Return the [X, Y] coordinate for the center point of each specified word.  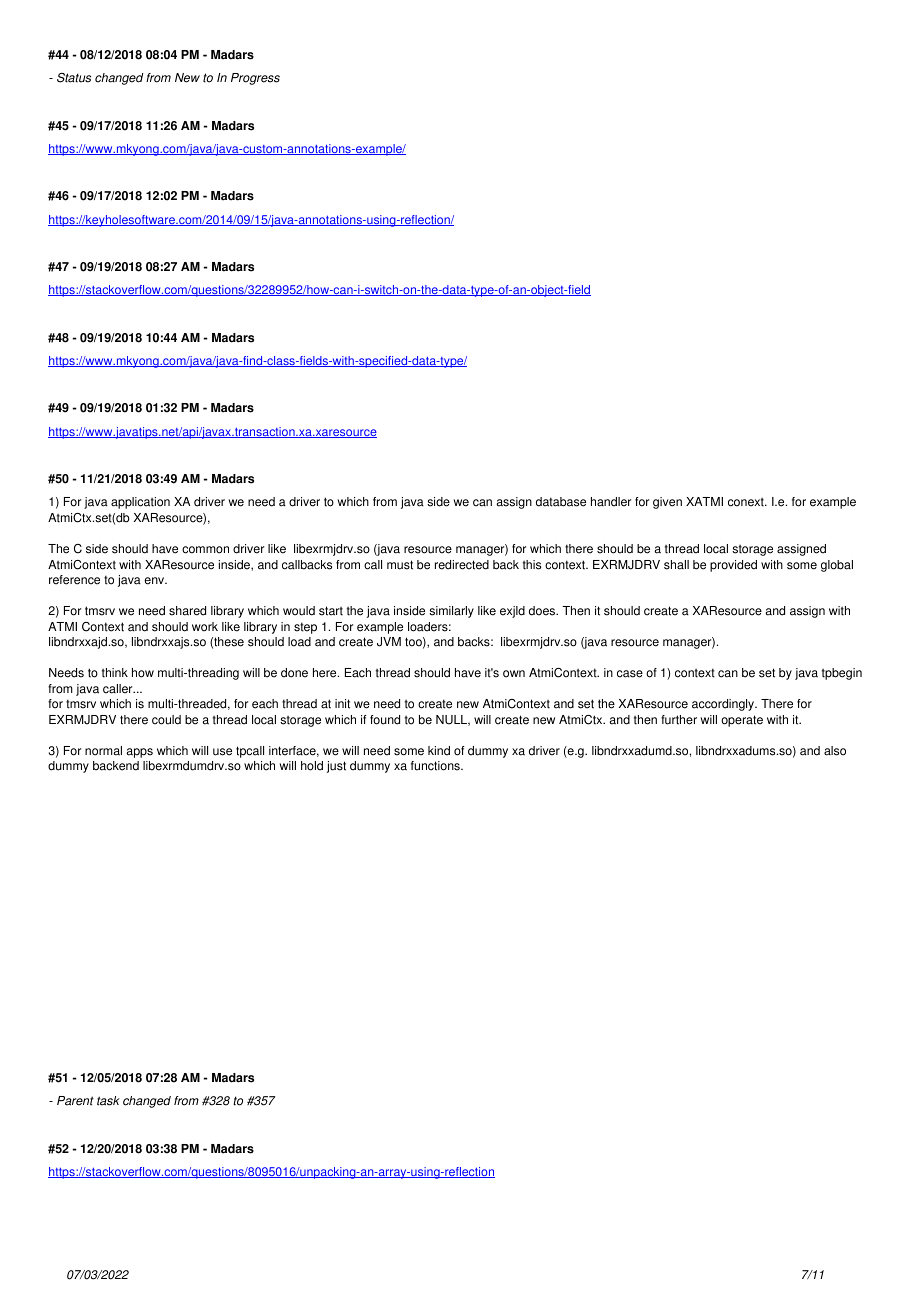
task [108, 1101]
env [155, 581]
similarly [451, 612]
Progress [255, 79]
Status [74, 78]
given [667, 503]
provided [733, 566]
